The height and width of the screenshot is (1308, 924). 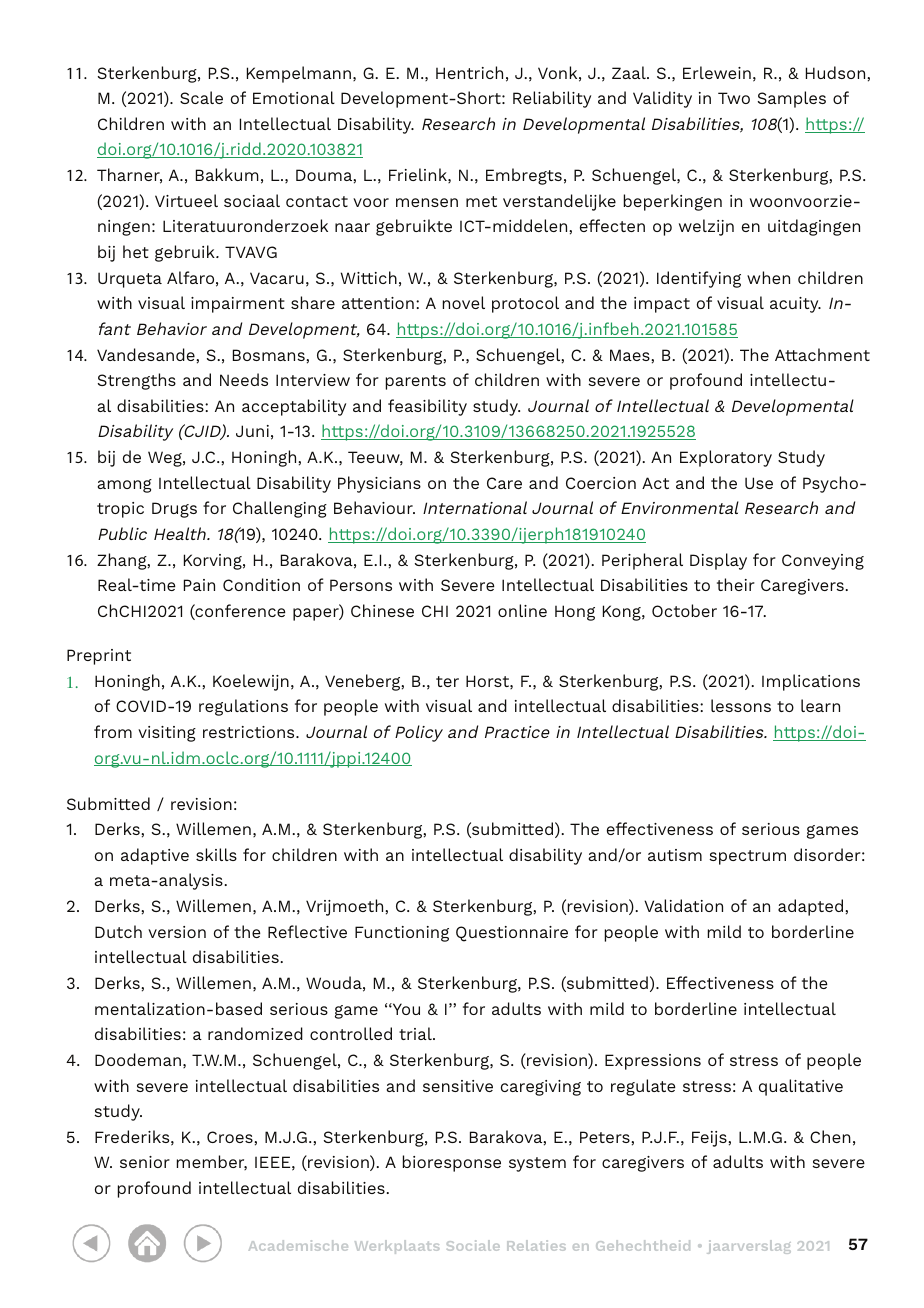 I want to click on spectrum, so click(x=747, y=857).
